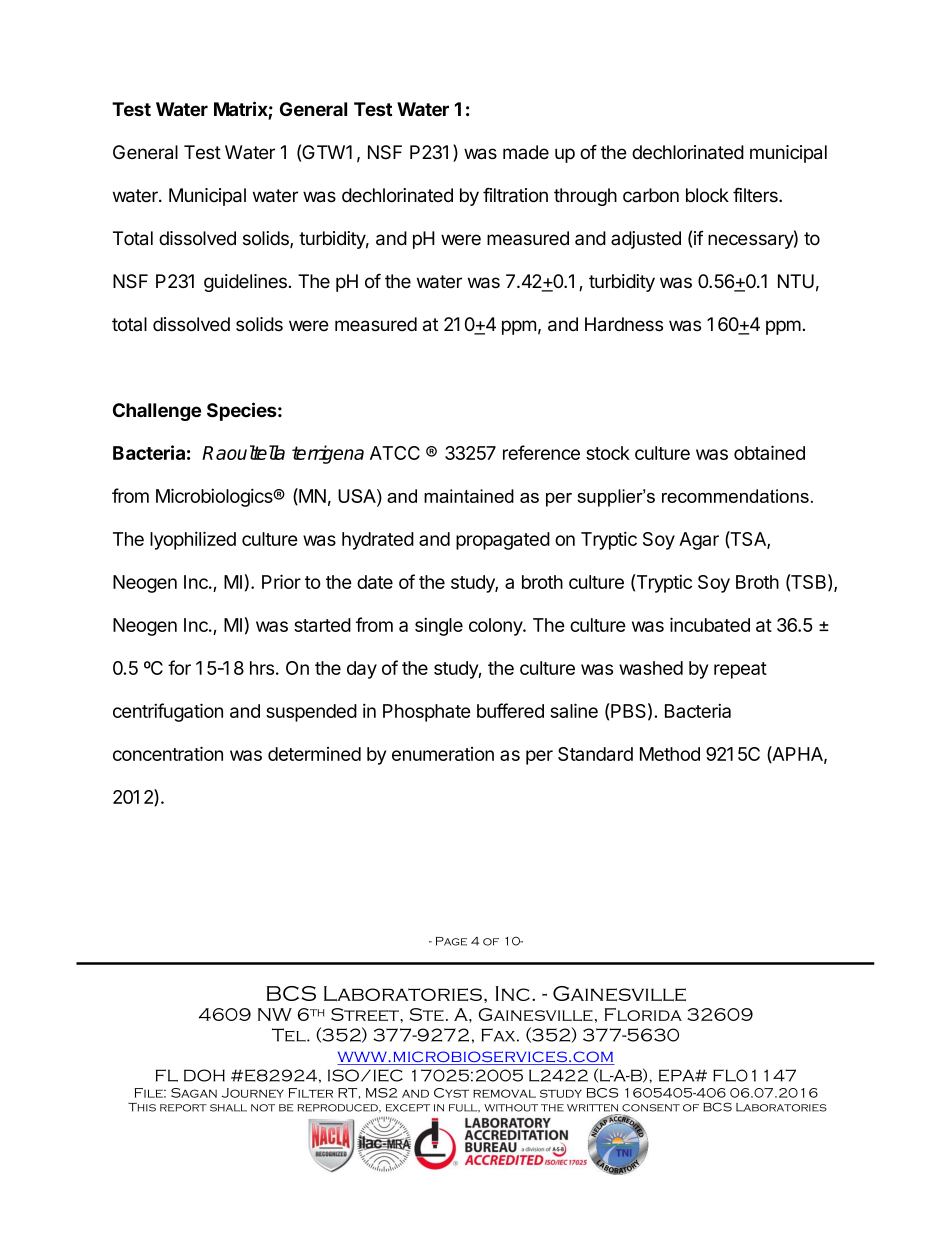 This image has width=952, height=1233. I want to click on concentration, so click(168, 753).
